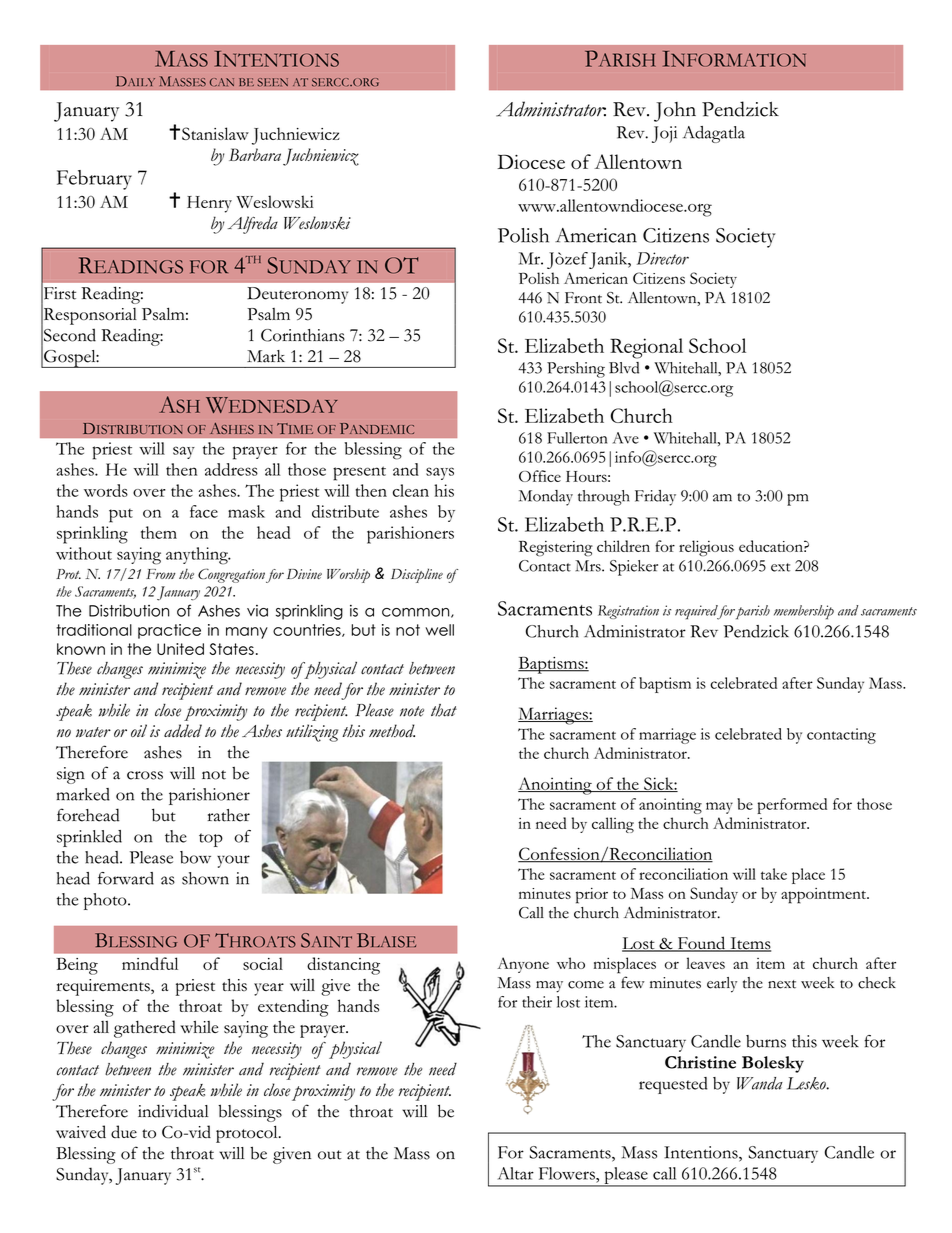  What do you see at coordinates (215, 133) in the image?
I see `Stanislaw` at bounding box center [215, 133].
